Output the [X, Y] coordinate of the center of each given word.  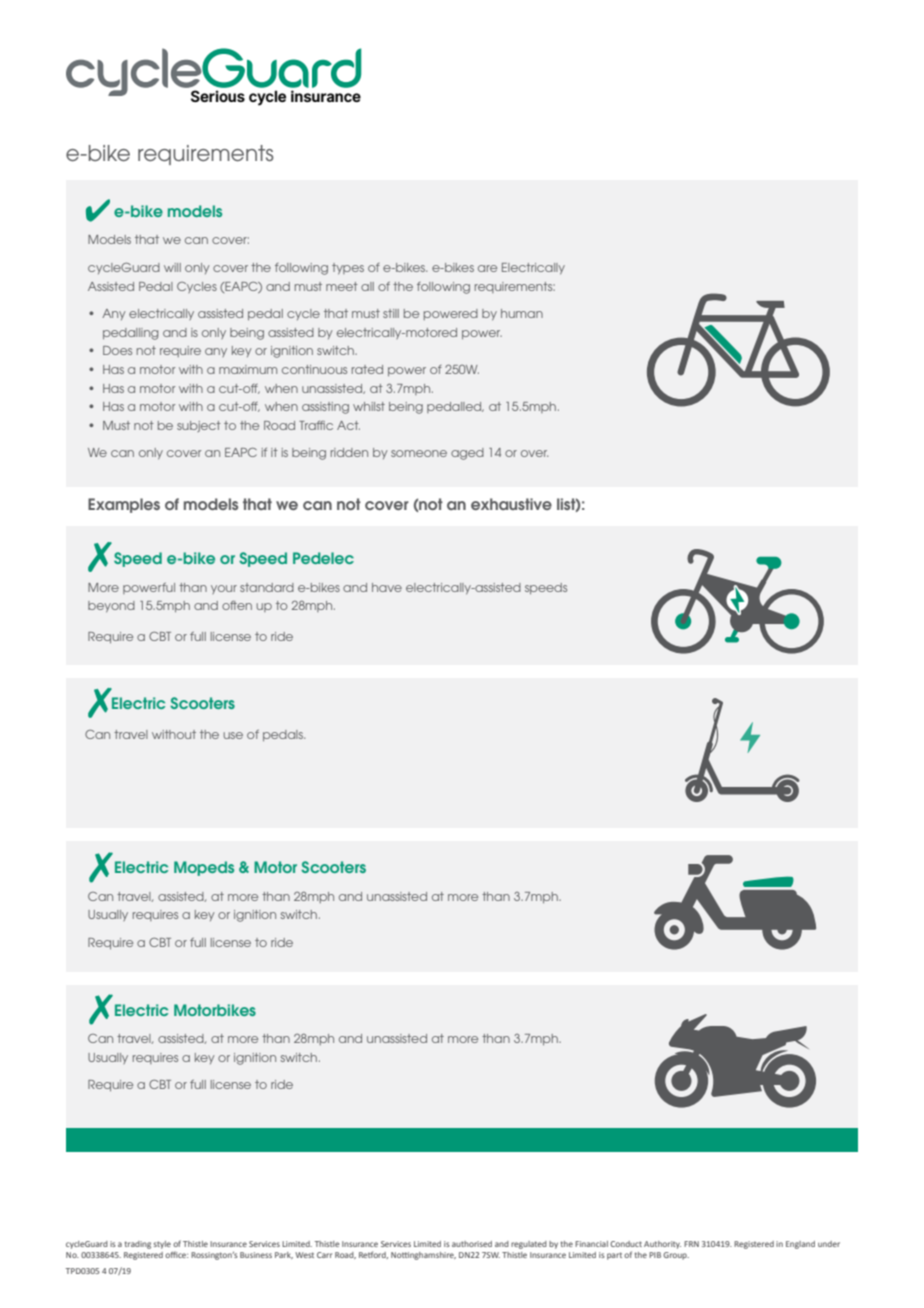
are [487, 268]
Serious [218, 96]
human [522, 313]
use [233, 735]
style [162, 1245]
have [387, 587]
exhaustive [511, 504]
